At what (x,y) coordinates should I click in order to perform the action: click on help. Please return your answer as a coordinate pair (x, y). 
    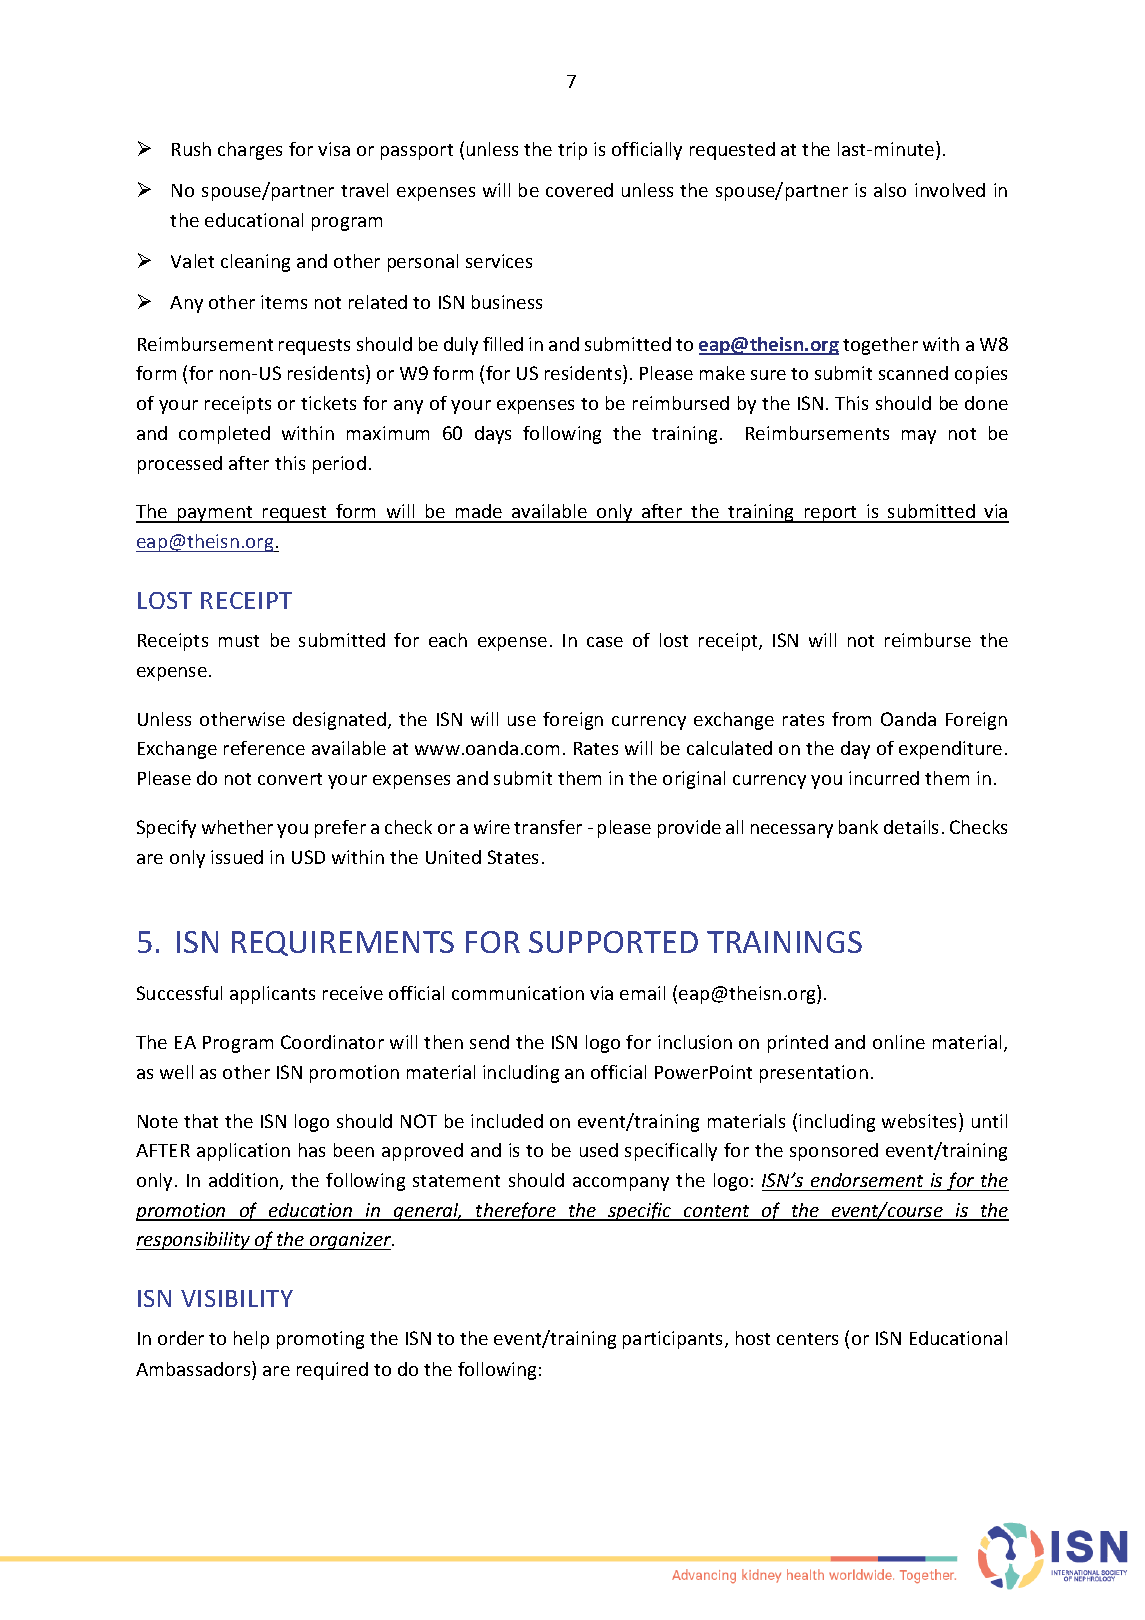
    Looking at the image, I should click on (251, 1340).
